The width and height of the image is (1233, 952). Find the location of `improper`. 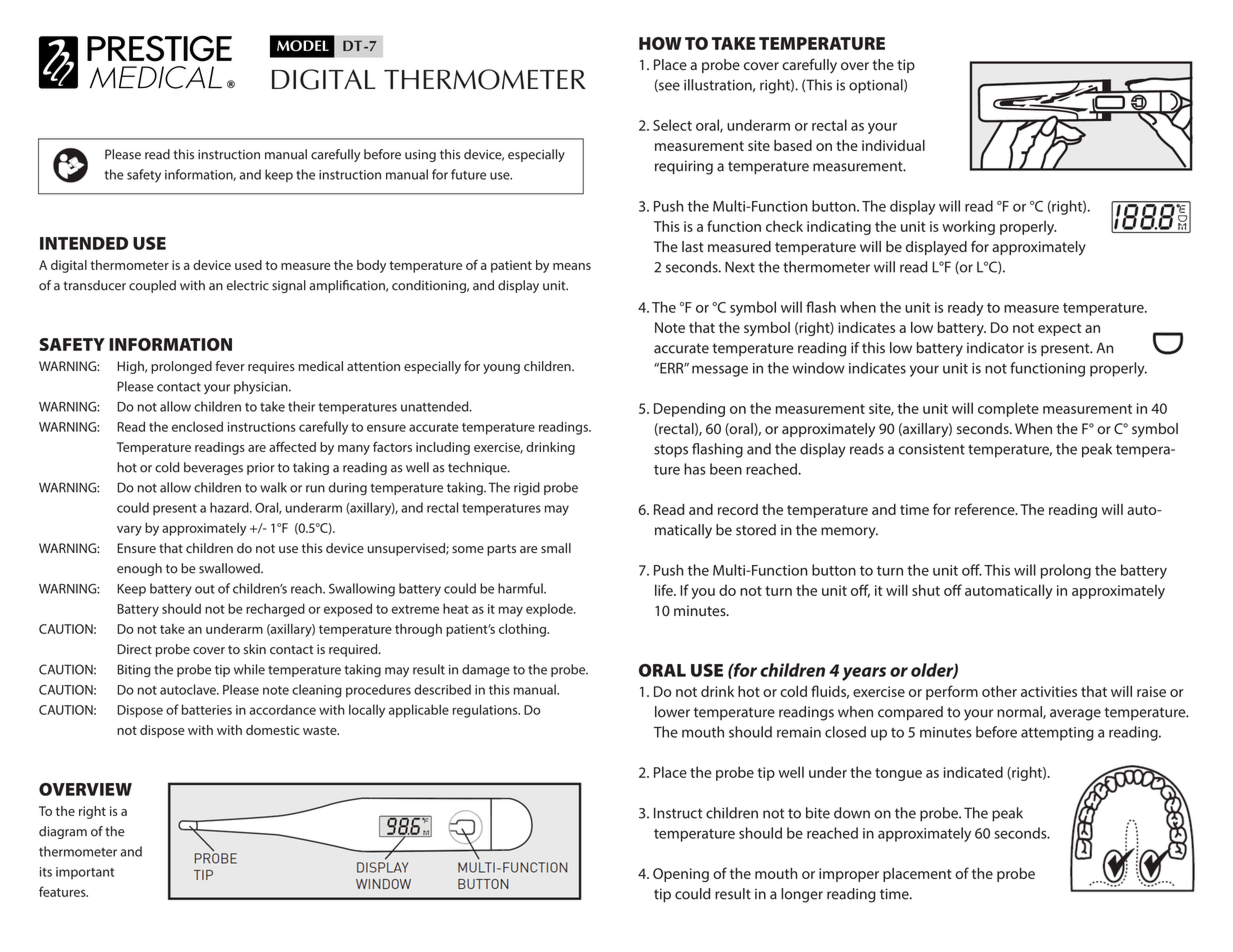

improper is located at coordinates (849, 875).
